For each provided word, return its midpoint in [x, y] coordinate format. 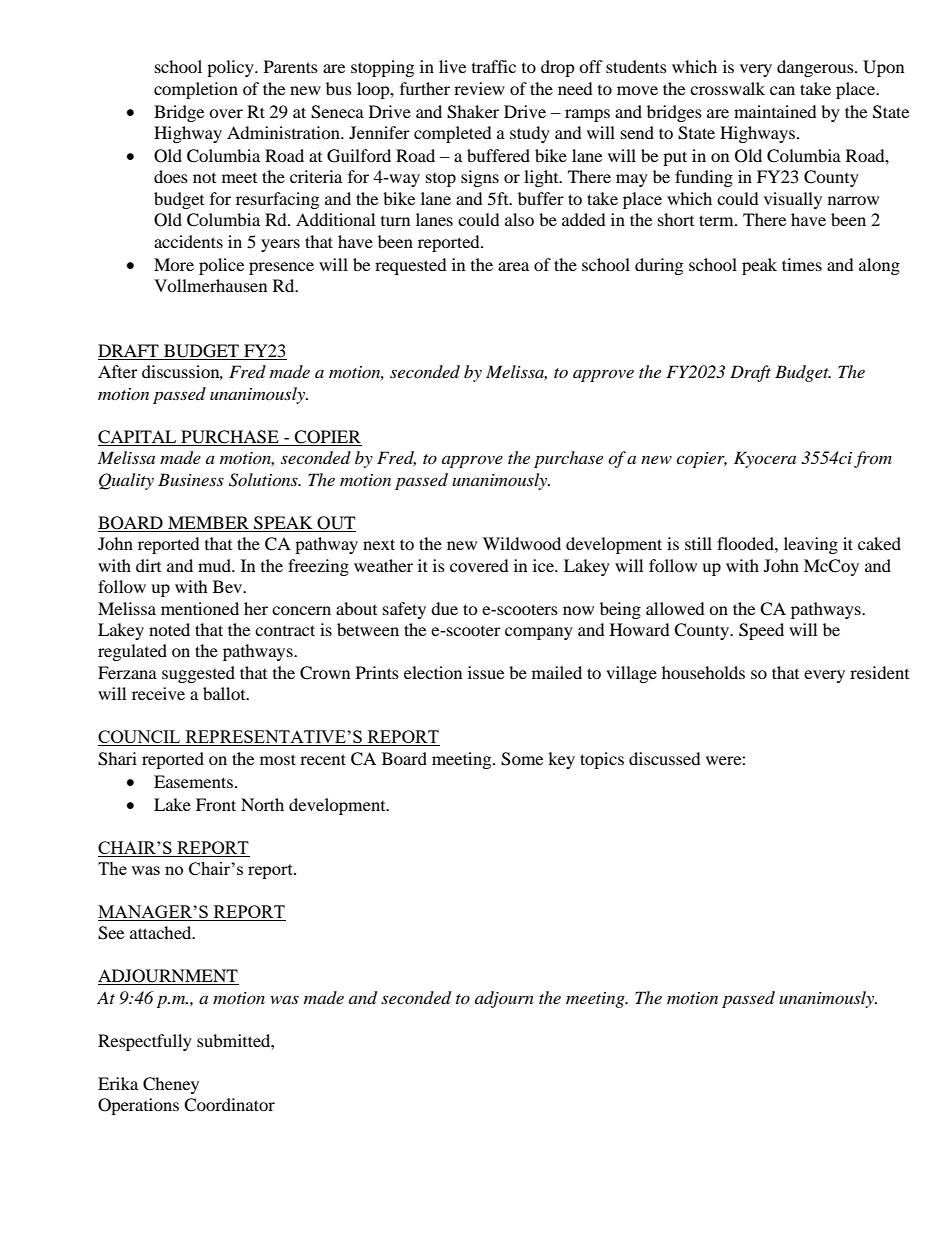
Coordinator [229, 1105]
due [444, 608]
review [479, 88]
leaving [811, 545]
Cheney [171, 1085]
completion [196, 90]
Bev [229, 586]
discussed [665, 758]
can [782, 90]
